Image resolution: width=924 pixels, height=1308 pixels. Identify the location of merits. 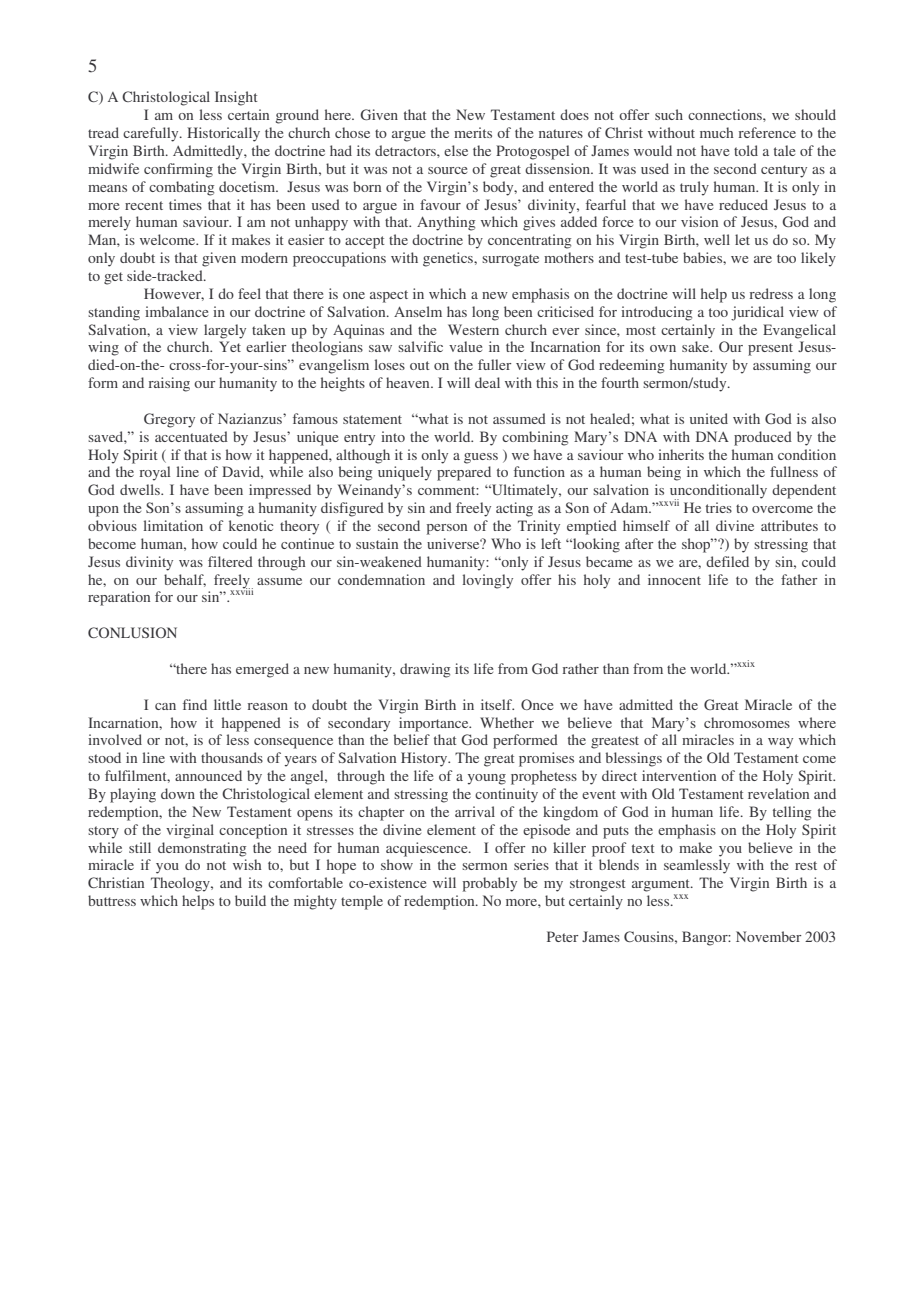
(473, 132).
